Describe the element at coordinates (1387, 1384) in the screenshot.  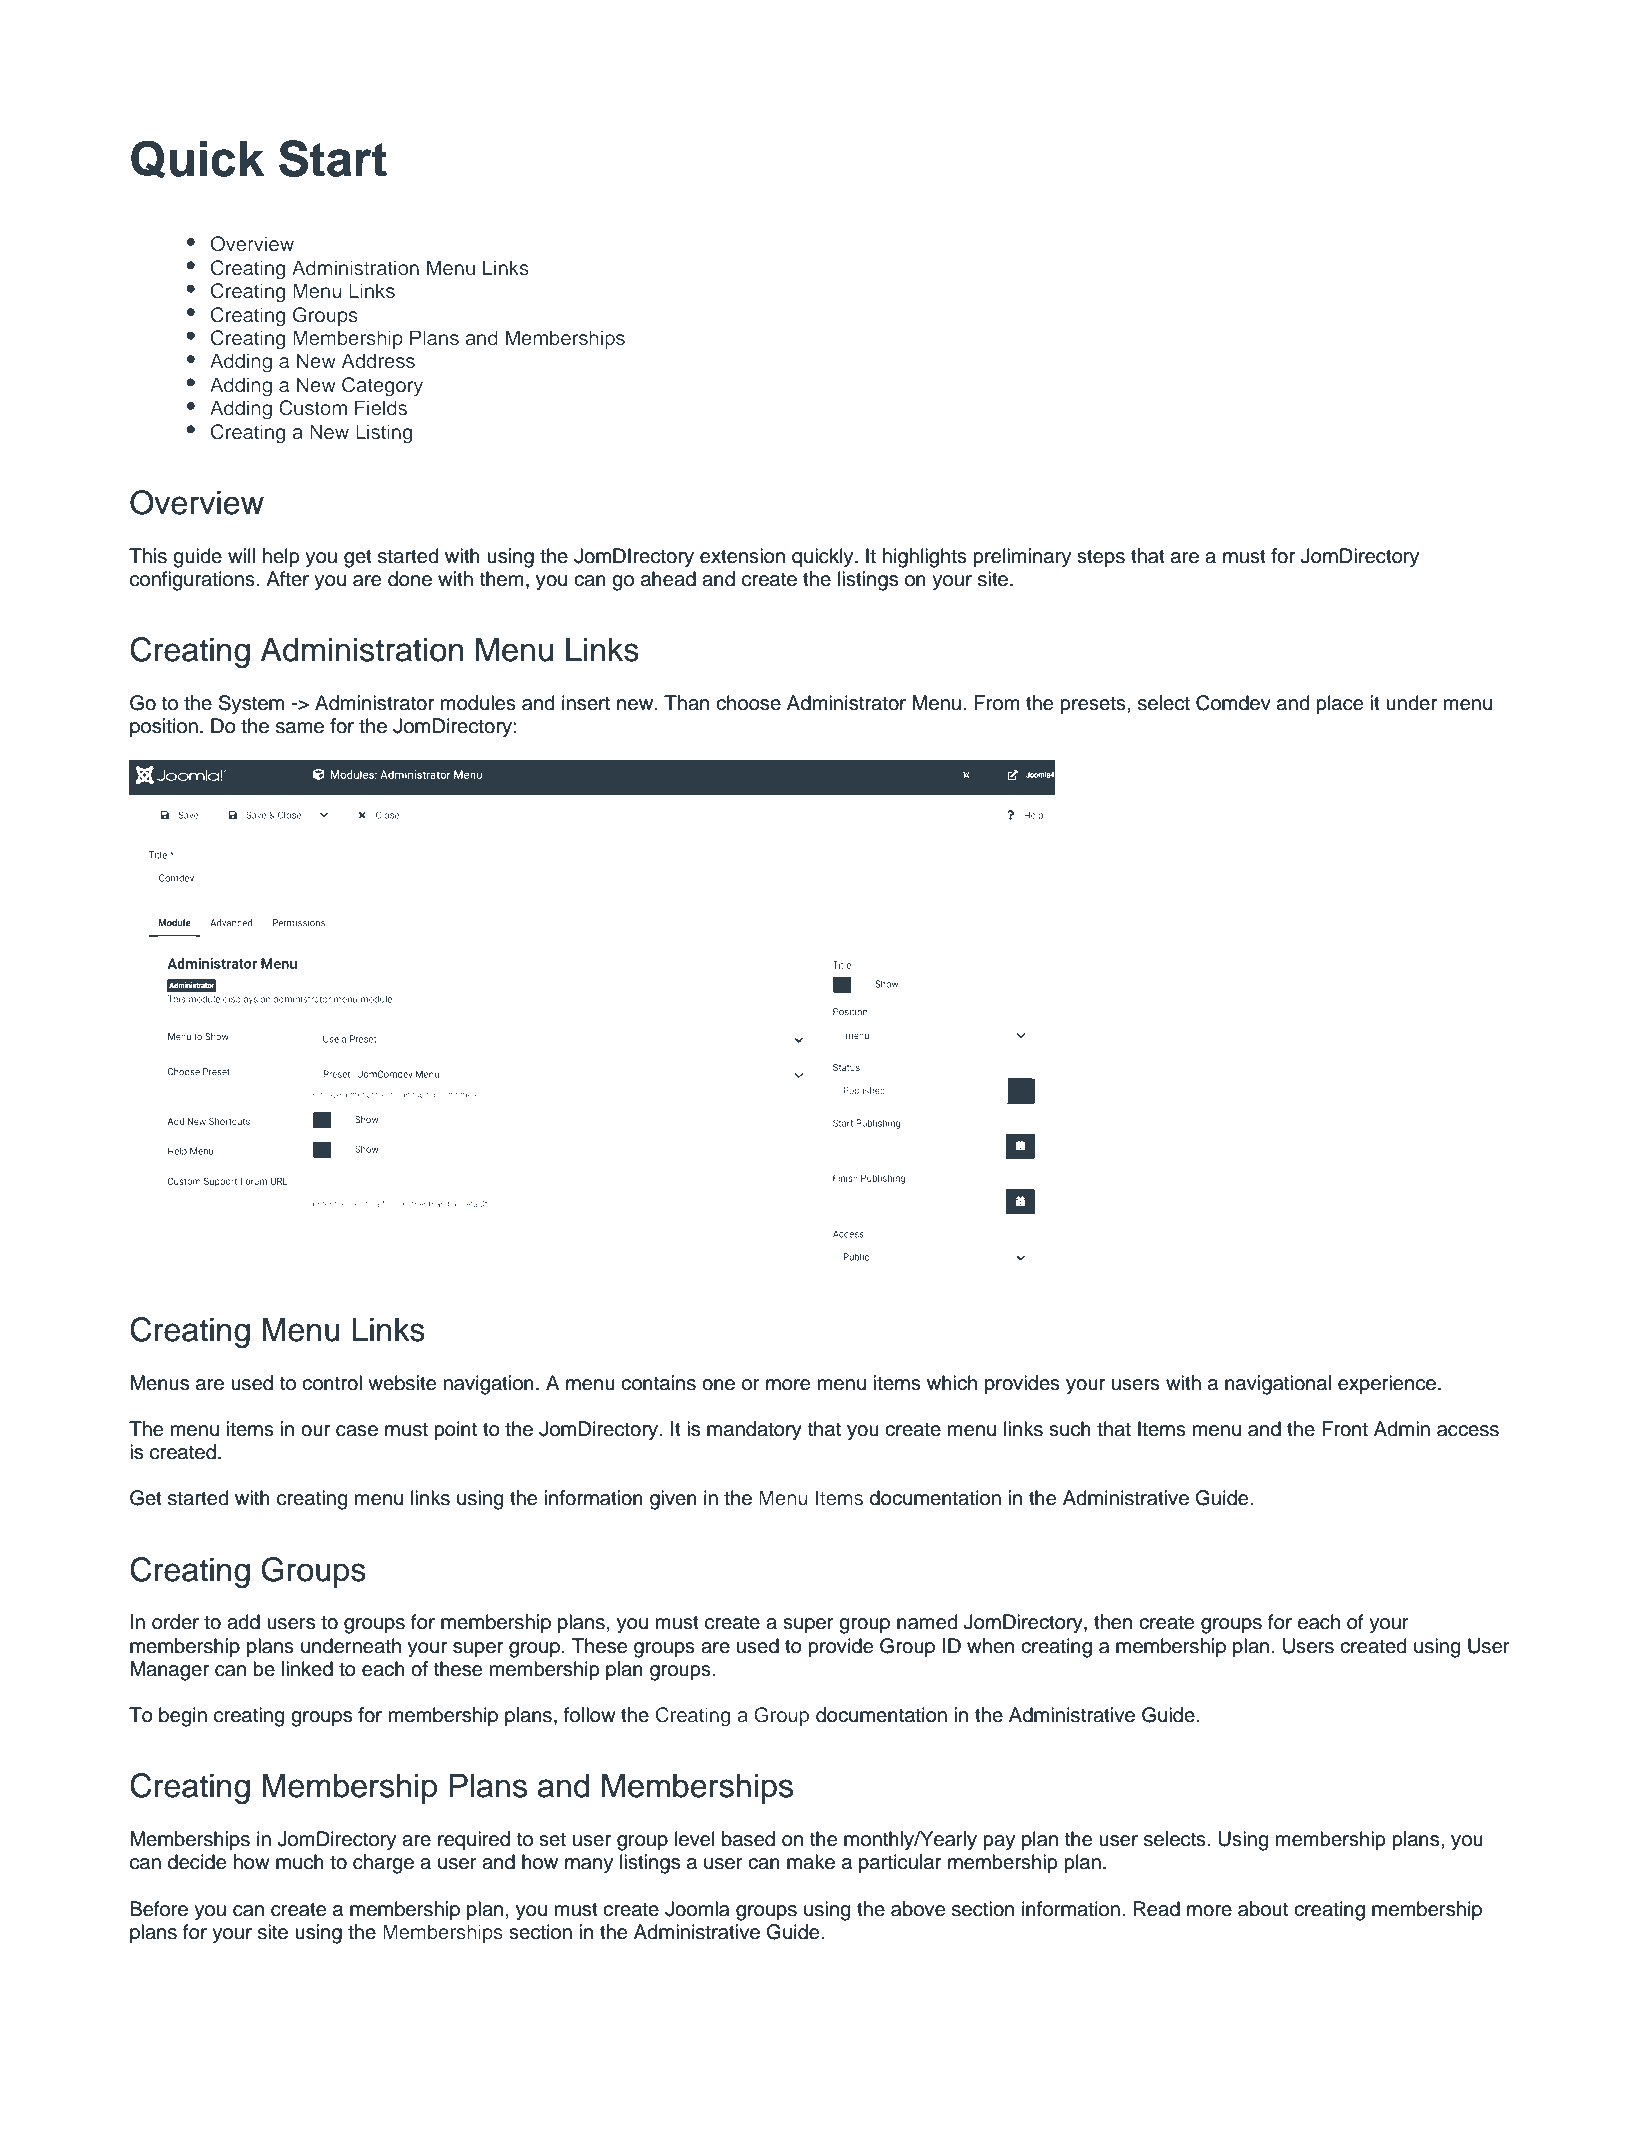
I see `experience` at that location.
